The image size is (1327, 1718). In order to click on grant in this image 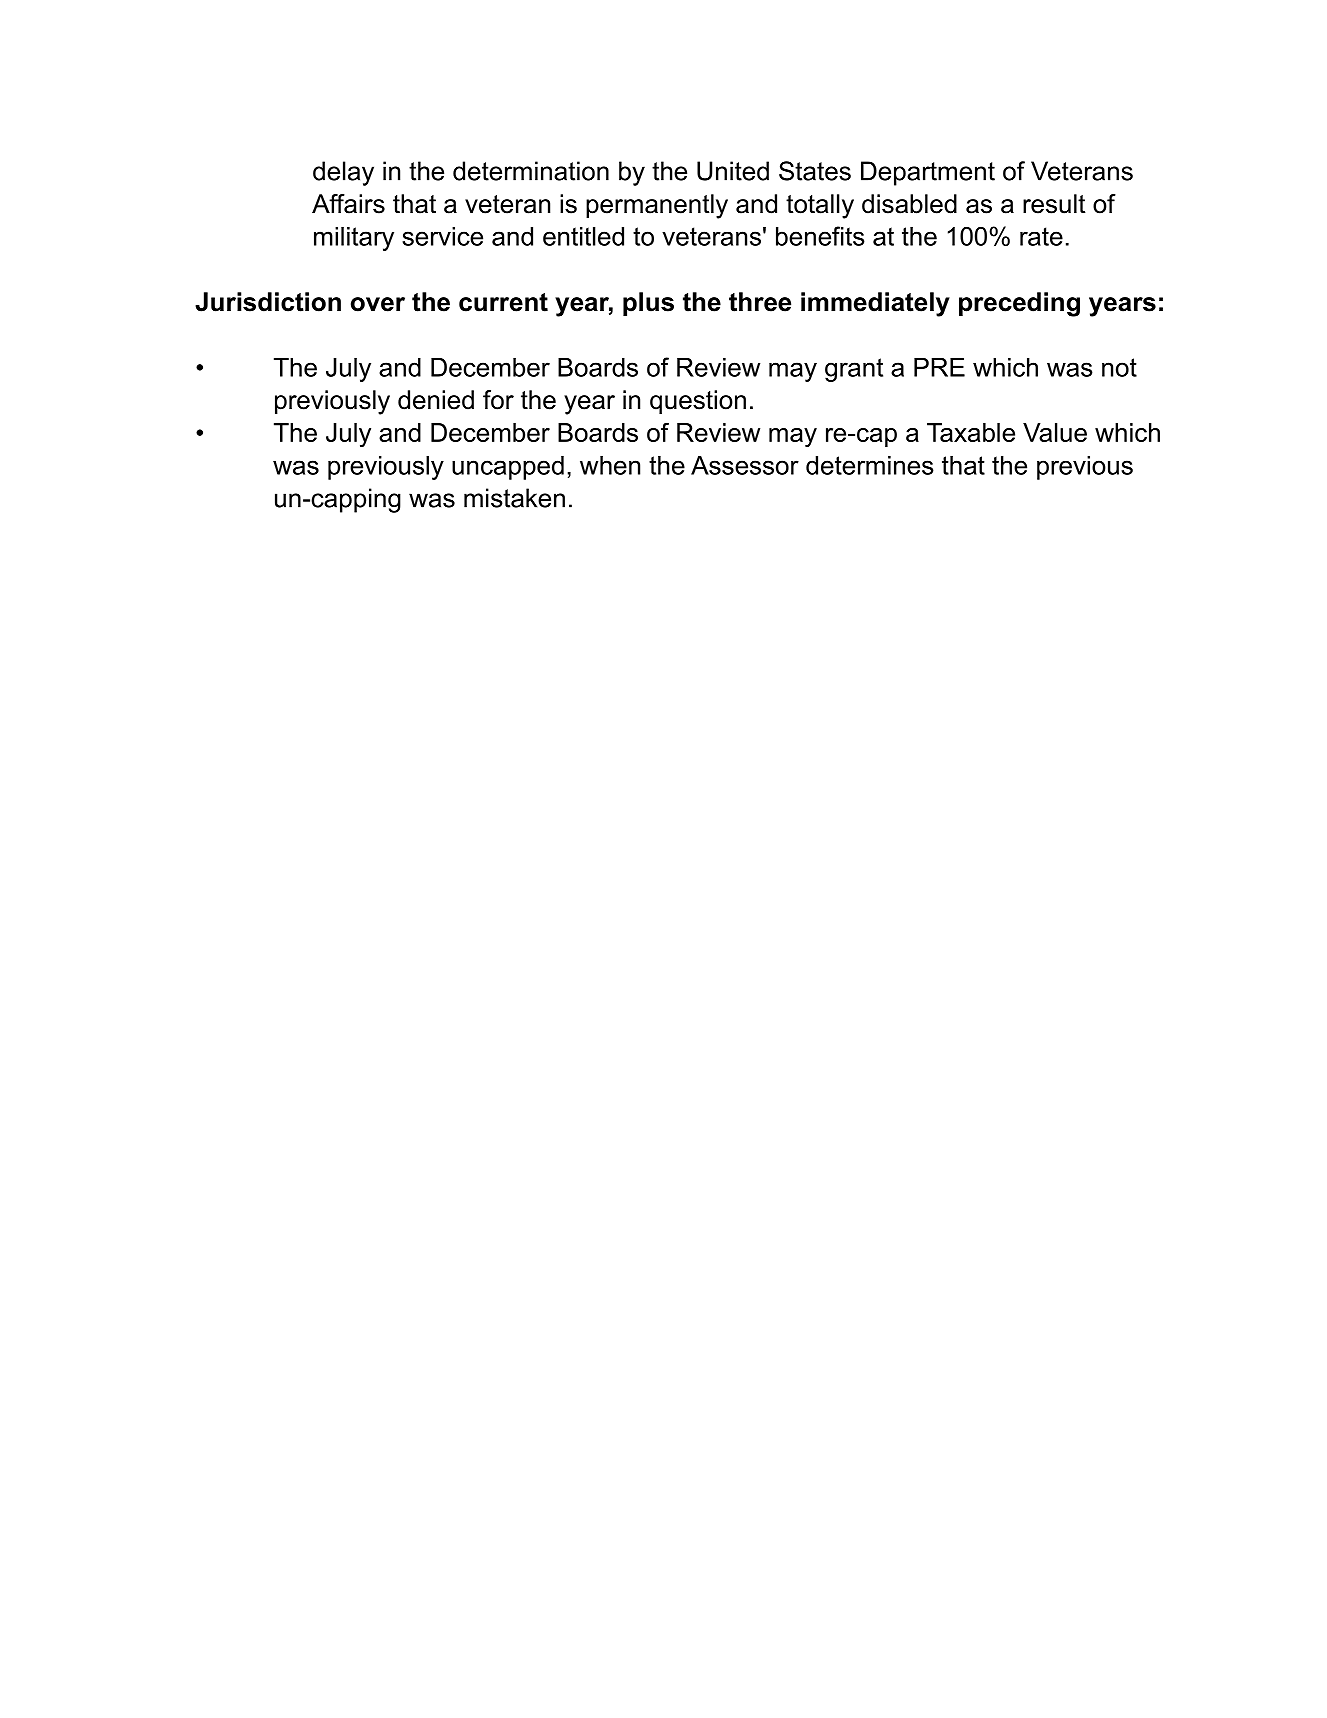, I will do `click(854, 370)`.
